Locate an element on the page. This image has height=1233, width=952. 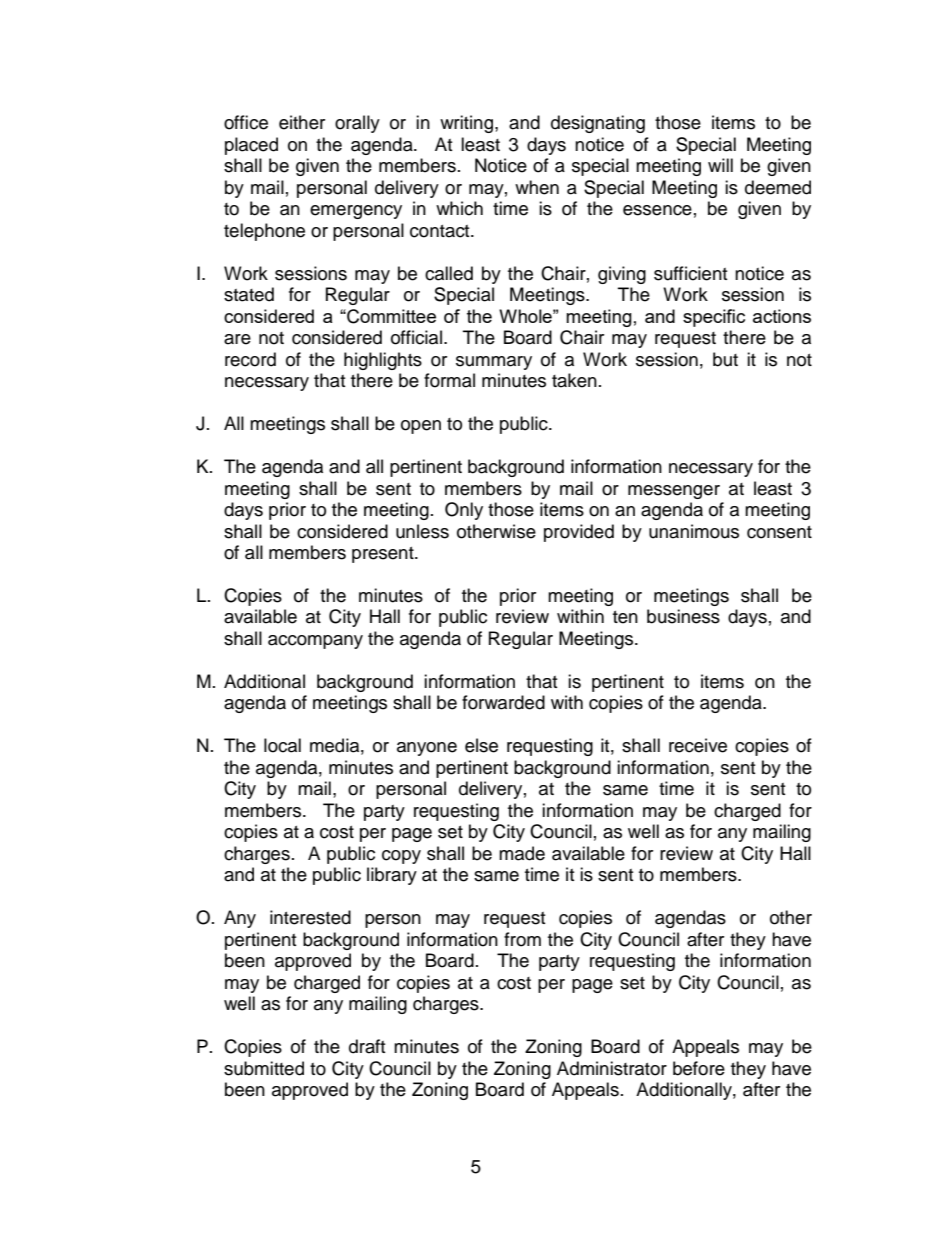
will is located at coordinates (720, 165).
